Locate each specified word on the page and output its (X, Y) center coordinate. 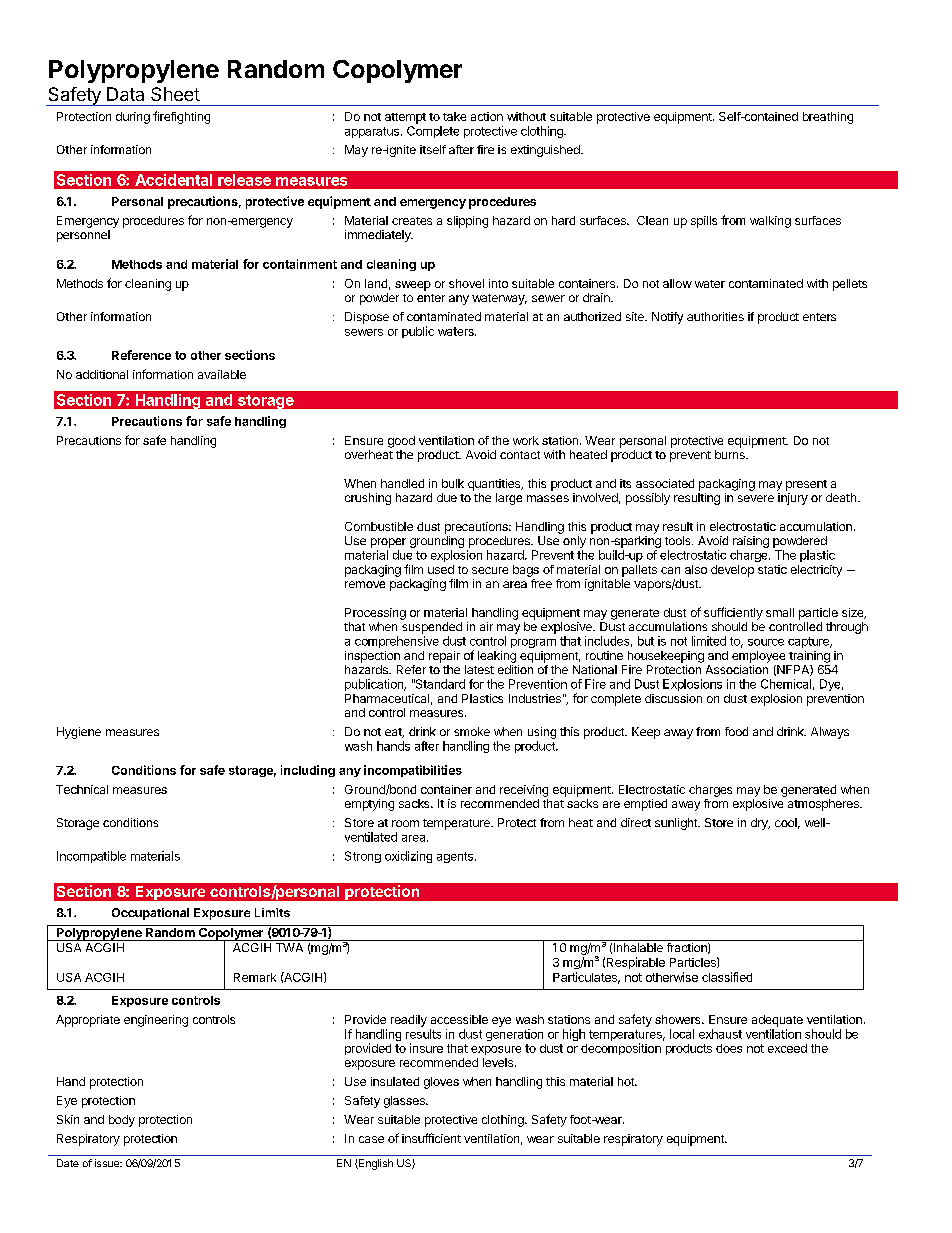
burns (731, 454)
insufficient (431, 1138)
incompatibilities (413, 771)
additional (102, 374)
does (729, 1048)
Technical (82, 789)
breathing (828, 118)
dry (760, 824)
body (122, 1121)
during (133, 118)
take (454, 116)
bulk (453, 483)
